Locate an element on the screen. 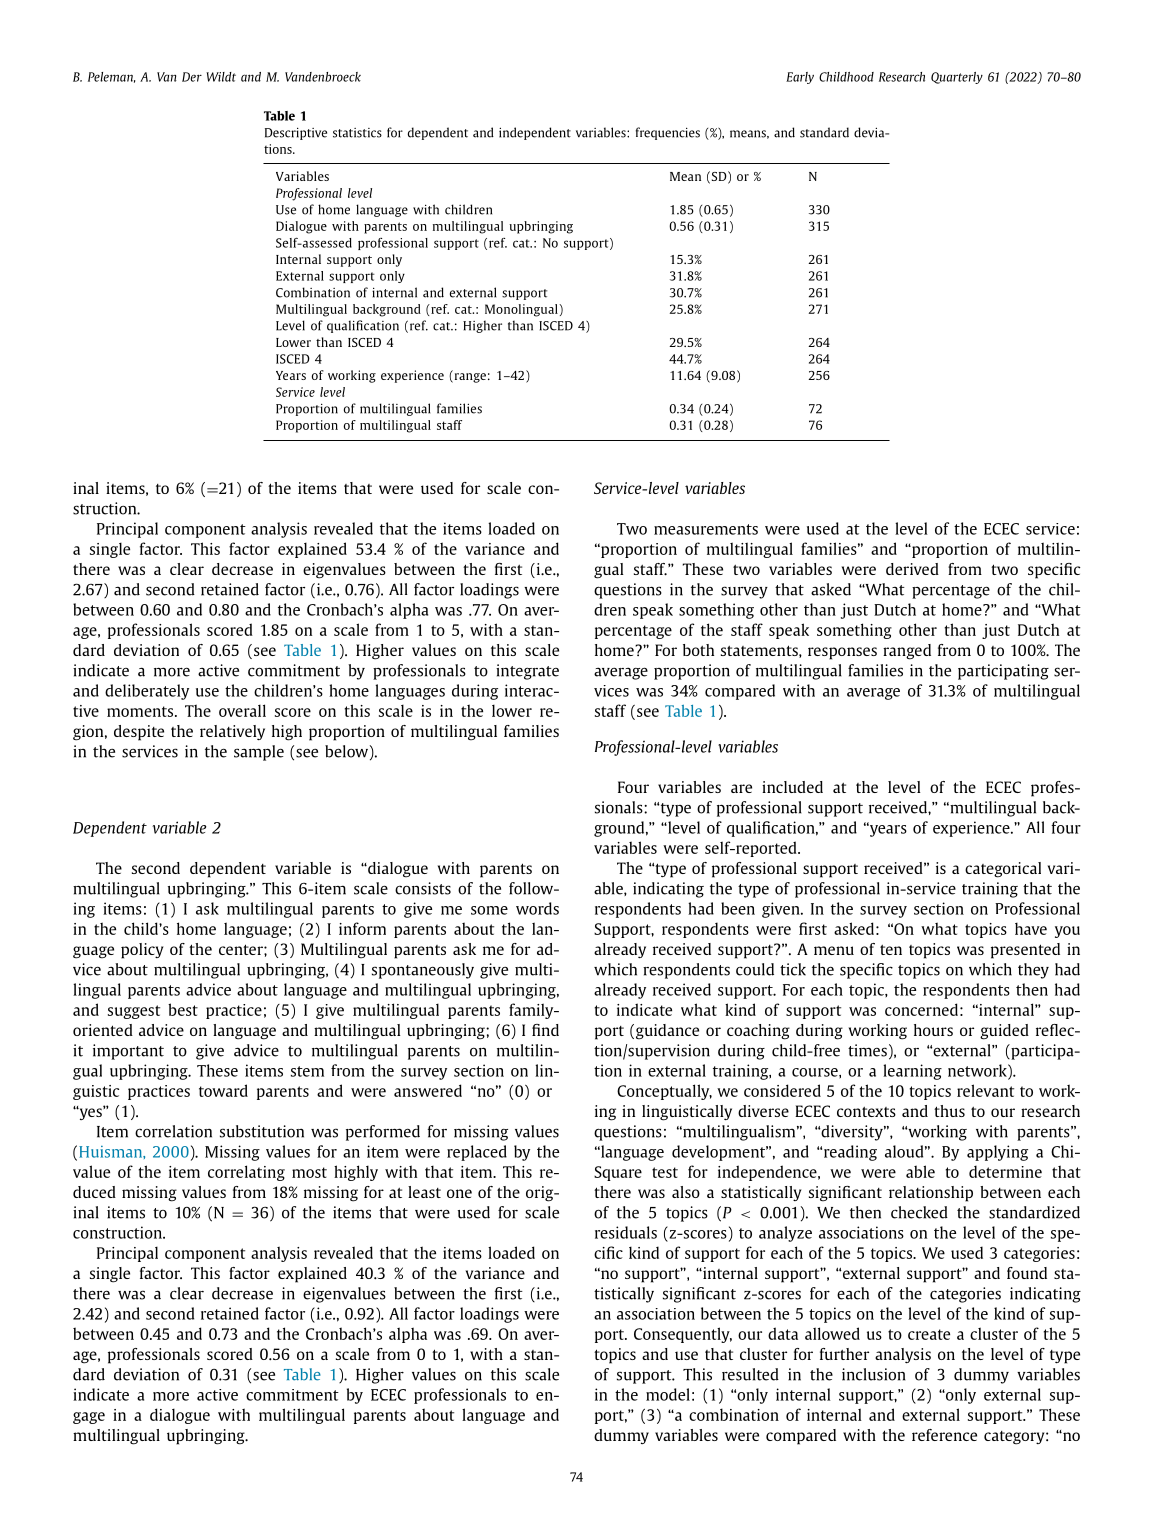 The image size is (1153, 1537). correlating is located at coordinates (246, 1173).
